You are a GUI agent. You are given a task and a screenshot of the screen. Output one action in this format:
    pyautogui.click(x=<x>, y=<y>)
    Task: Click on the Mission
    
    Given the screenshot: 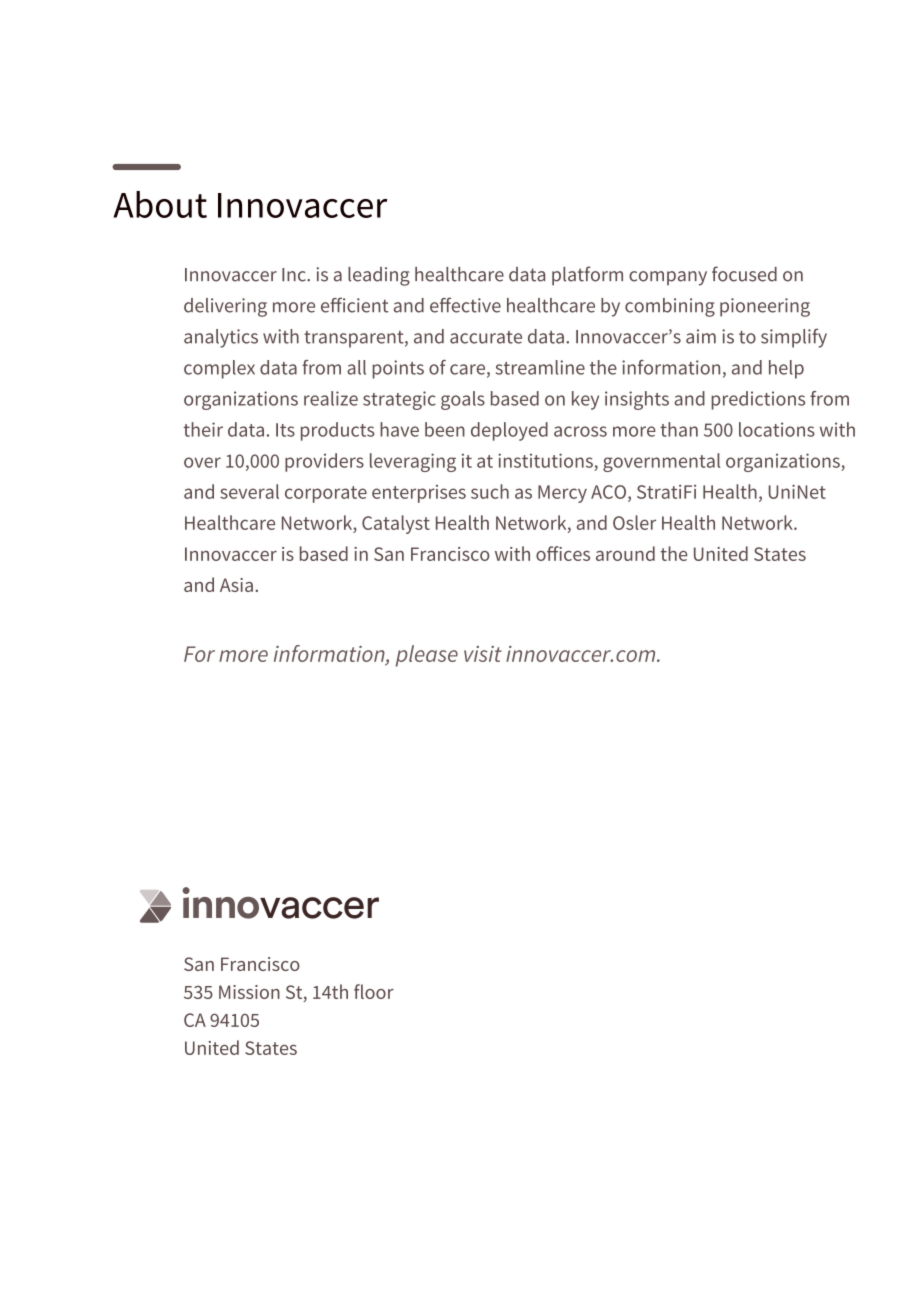 What is the action you would take?
    pyautogui.click(x=249, y=992)
